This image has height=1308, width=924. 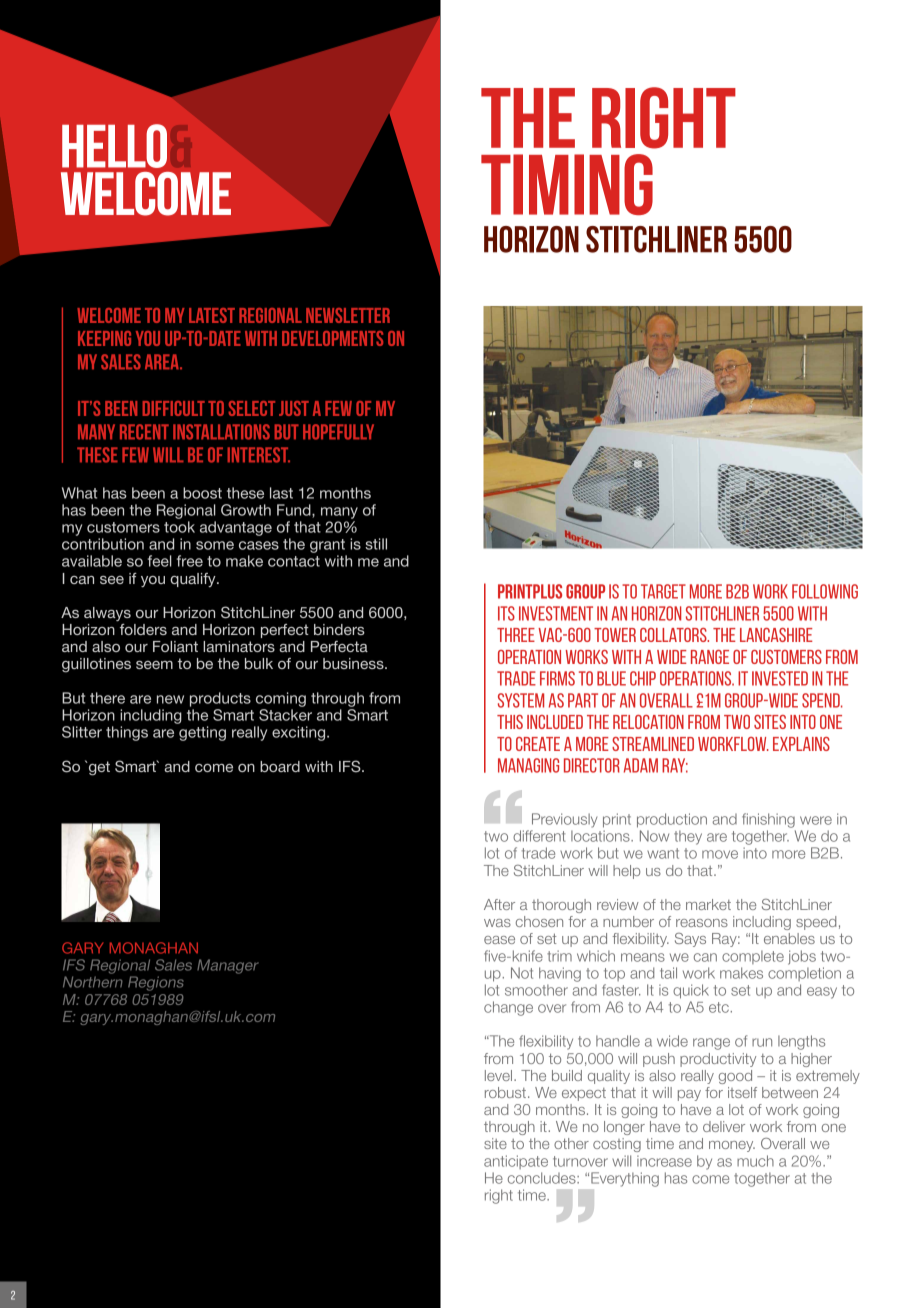 I want to click on HELLO, so click(x=114, y=146).
